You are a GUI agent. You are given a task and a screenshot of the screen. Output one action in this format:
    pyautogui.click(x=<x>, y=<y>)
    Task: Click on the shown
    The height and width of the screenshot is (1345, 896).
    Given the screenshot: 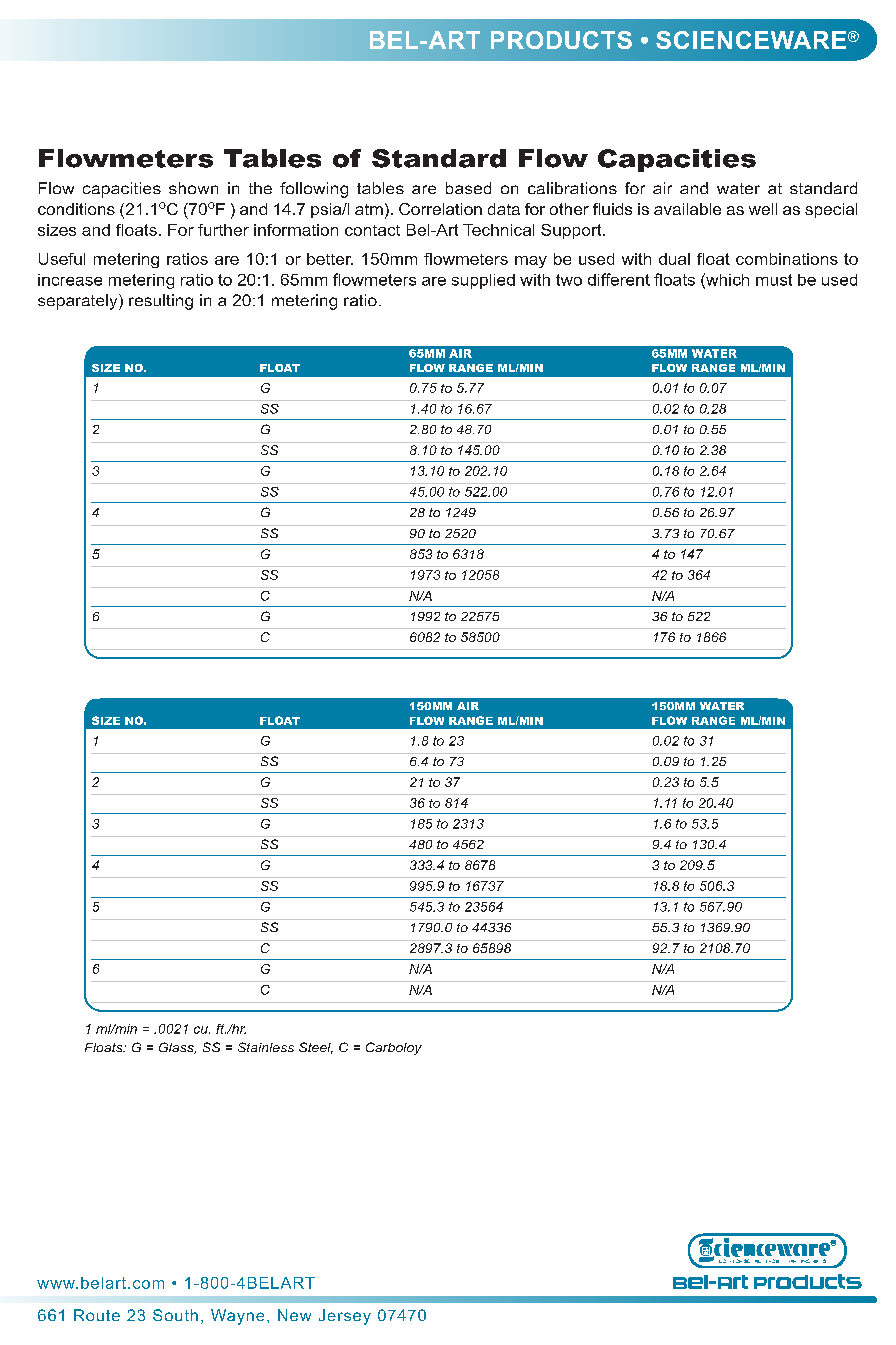 What is the action you would take?
    pyautogui.click(x=193, y=188)
